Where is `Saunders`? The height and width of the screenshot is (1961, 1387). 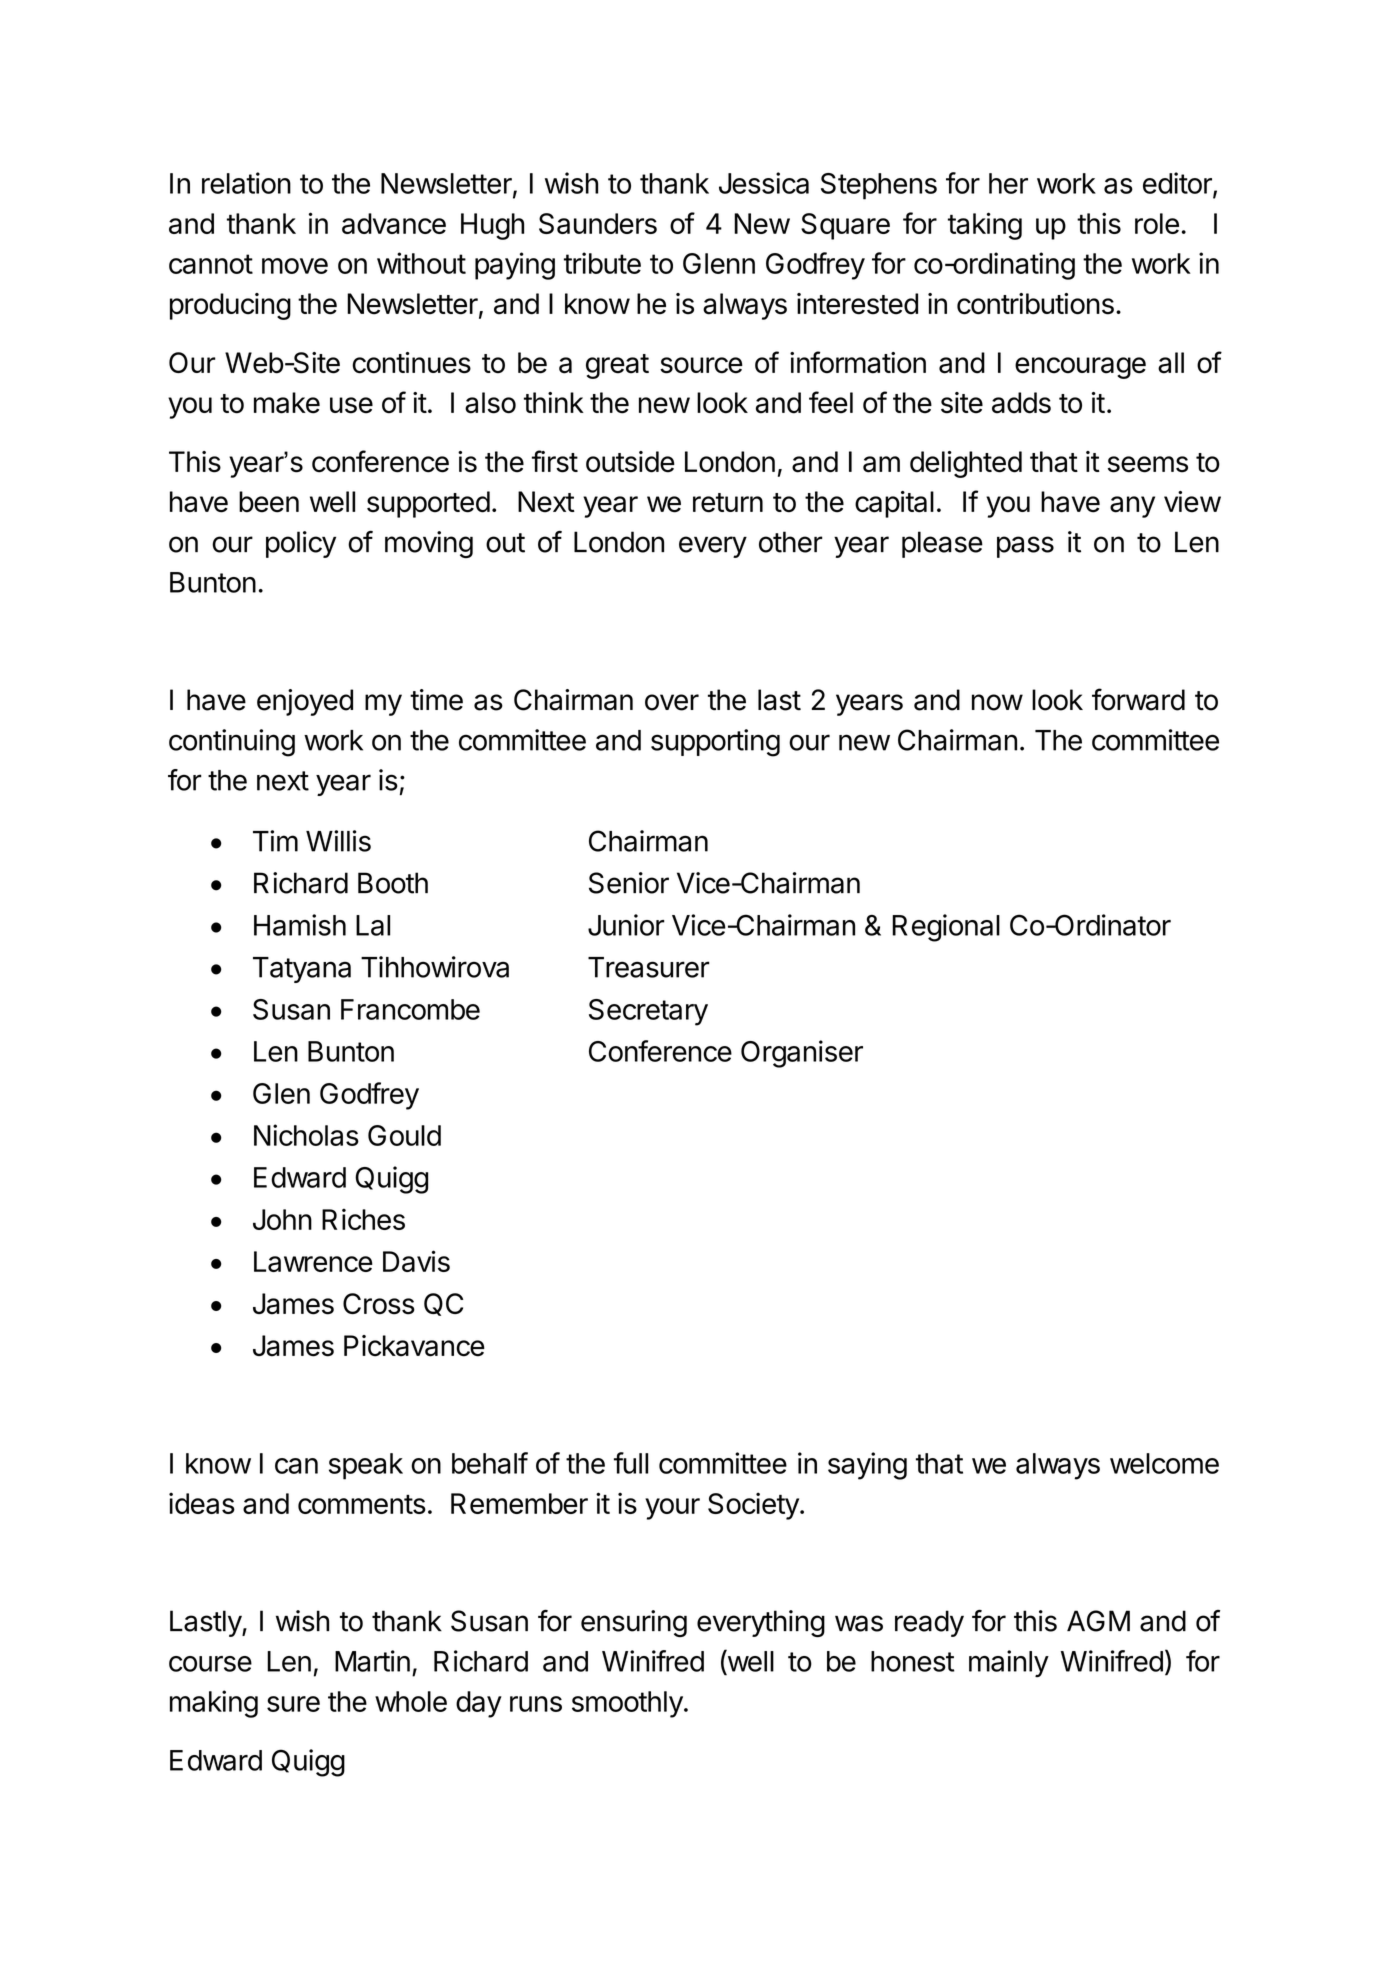 Saunders is located at coordinates (598, 223).
